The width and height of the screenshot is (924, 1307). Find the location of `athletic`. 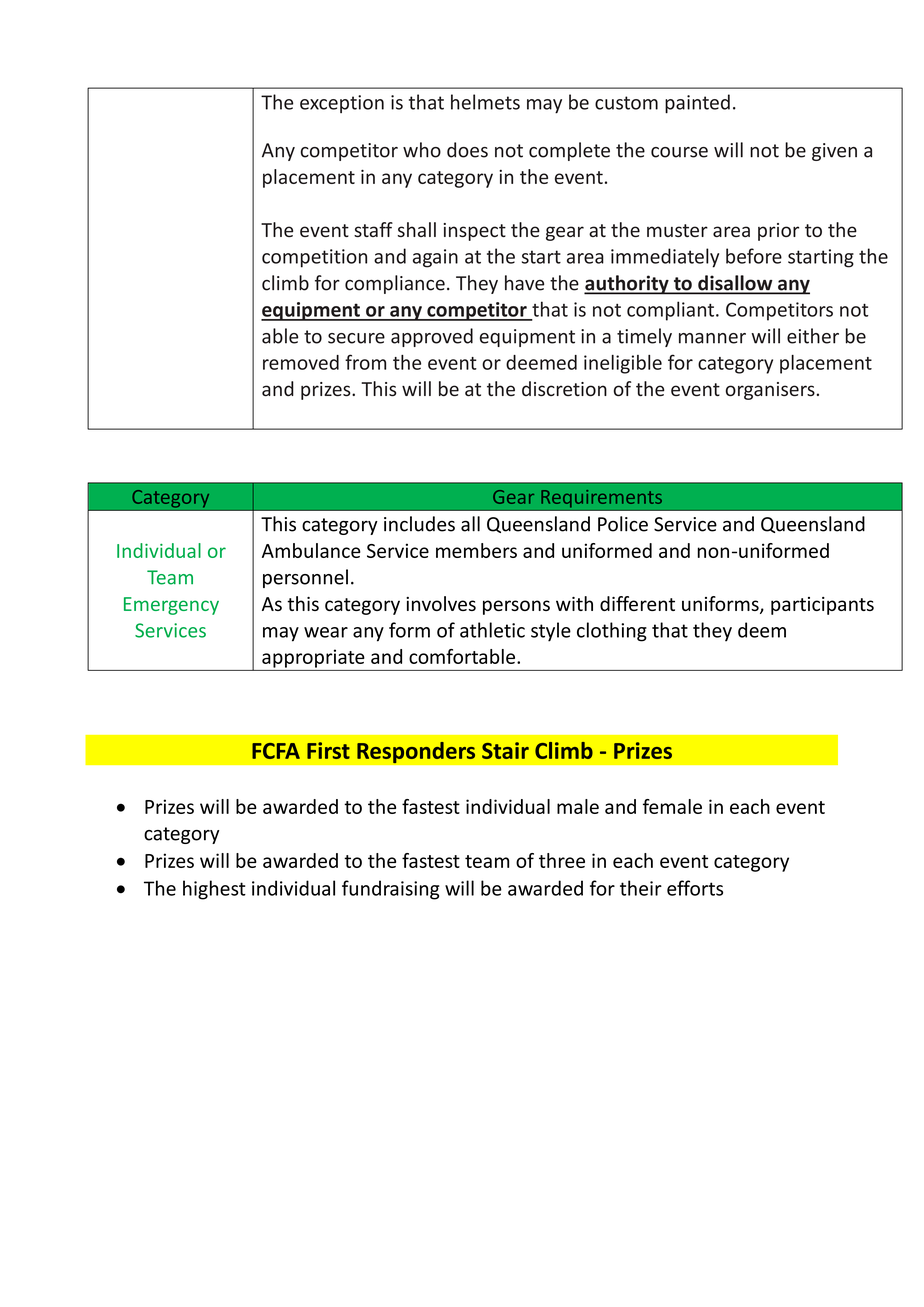

athletic is located at coordinates (492, 630).
